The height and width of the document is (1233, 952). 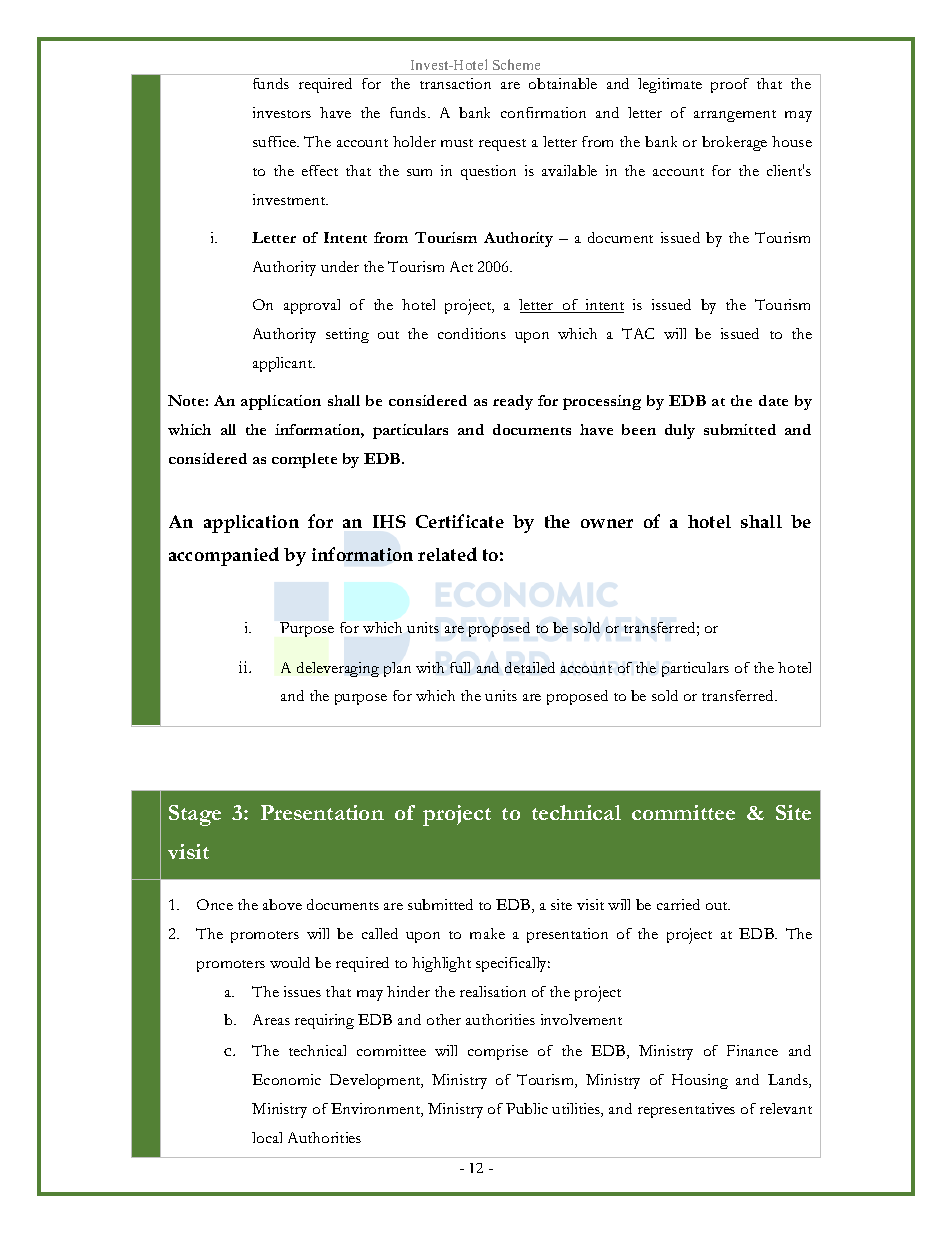 I want to click on duly, so click(x=680, y=431).
